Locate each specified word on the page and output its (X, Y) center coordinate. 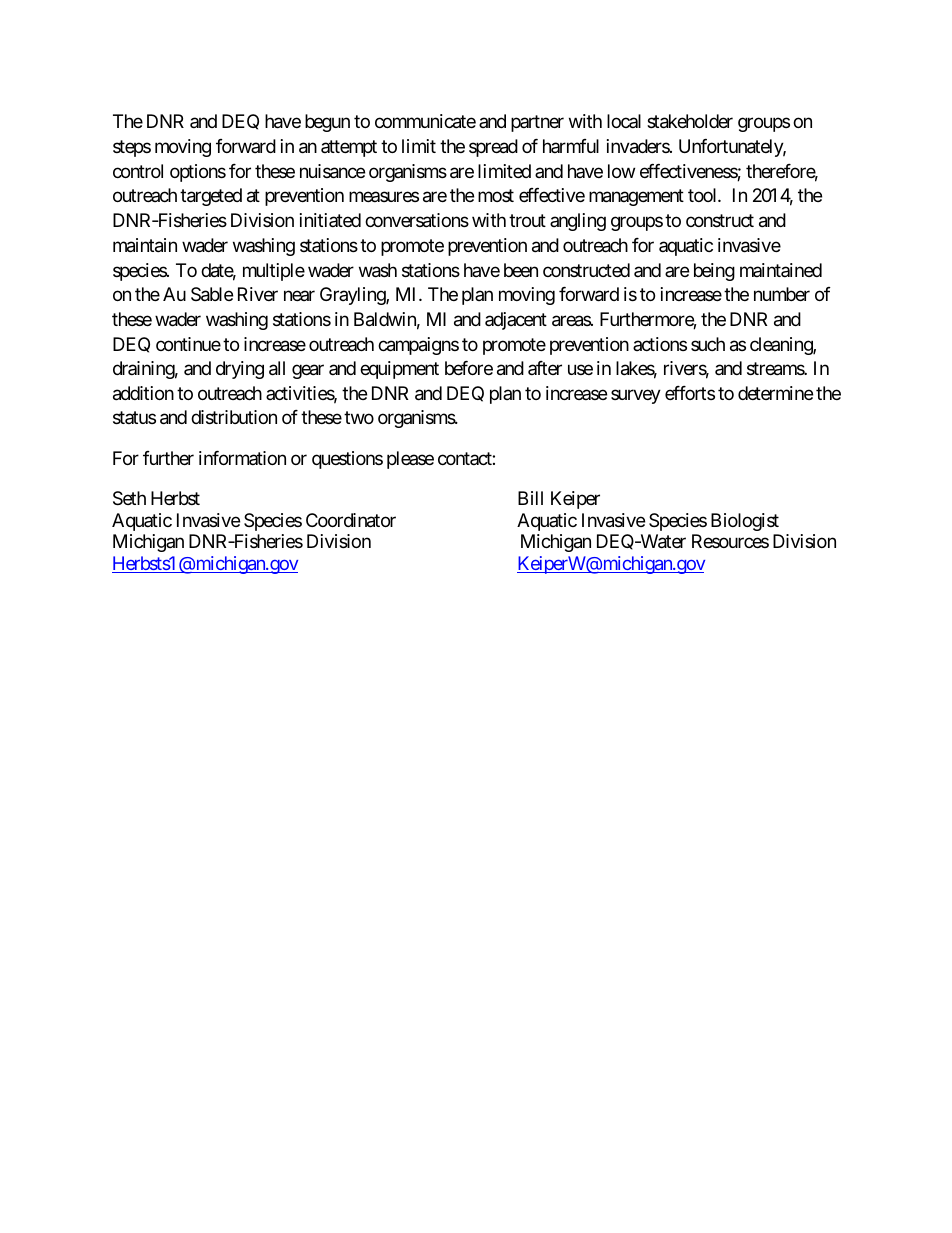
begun (327, 123)
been (521, 270)
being (714, 272)
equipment (399, 370)
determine (775, 393)
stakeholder (690, 121)
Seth (129, 498)
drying (240, 370)
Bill (530, 498)
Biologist (745, 522)
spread (493, 148)
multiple (274, 272)
